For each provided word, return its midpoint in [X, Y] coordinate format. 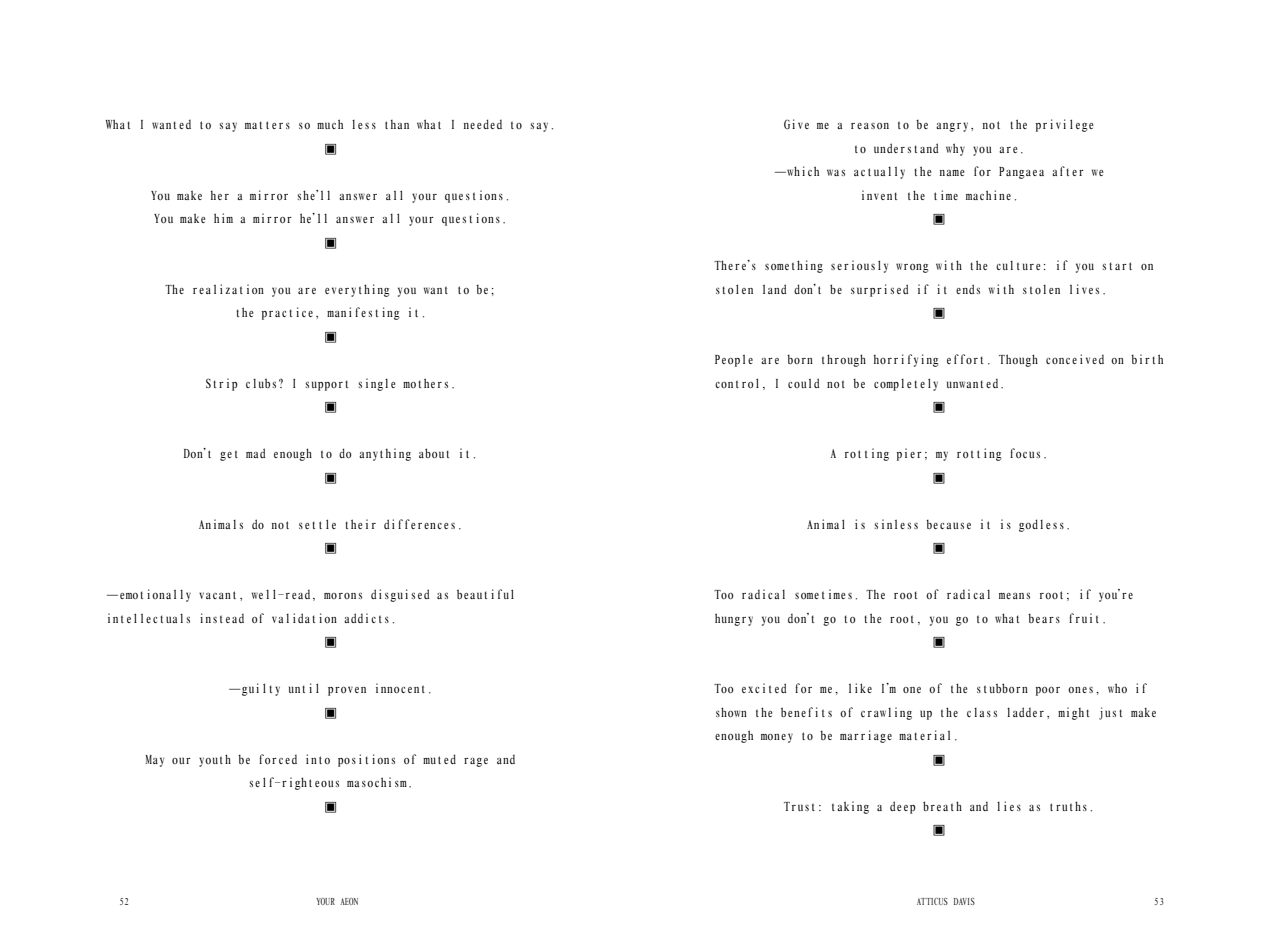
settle [317, 524]
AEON [349, 901]
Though [1018, 360]
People [734, 360]
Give [796, 124]
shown [731, 712]
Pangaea [1021, 173]
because [948, 524]
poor [1048, 691]
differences [419, 524]
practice [287, 313]
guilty [260, 689]
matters [267, 125]
